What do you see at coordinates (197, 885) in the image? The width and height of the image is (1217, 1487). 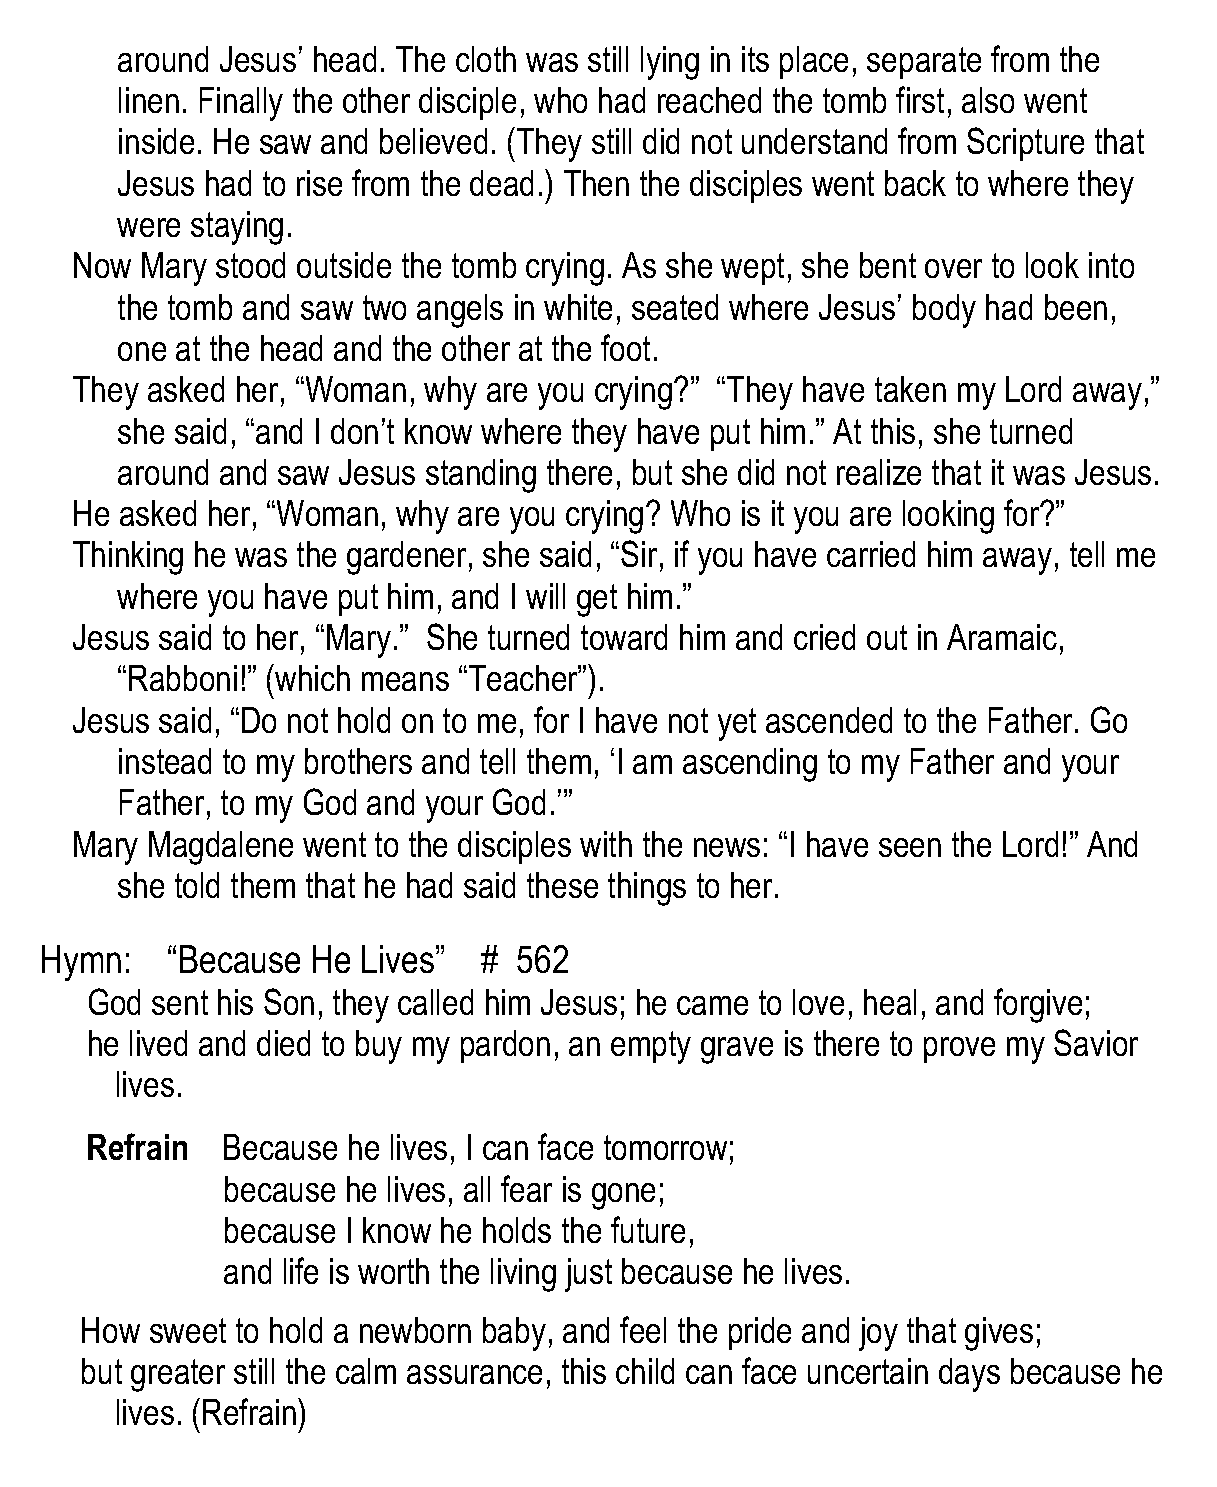 I see `told` at bounding box center [197, 885].
